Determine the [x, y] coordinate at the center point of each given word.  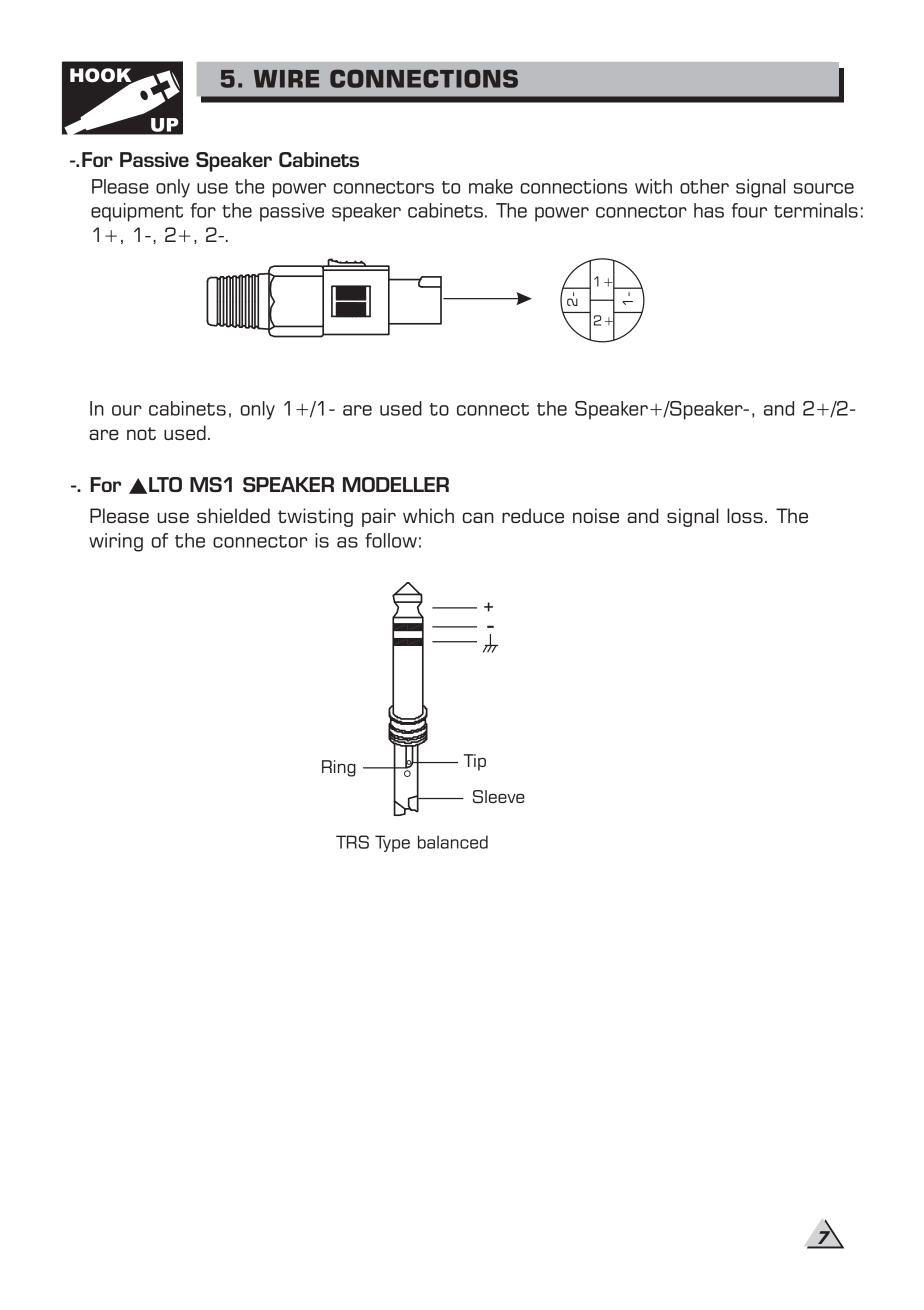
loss [745, 515]
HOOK [102, 76]
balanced [453, 842]
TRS [352, 842]
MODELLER [396, 484]
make [491, 186]
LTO [165, 484]
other [704, 186]
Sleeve [499, 796]
